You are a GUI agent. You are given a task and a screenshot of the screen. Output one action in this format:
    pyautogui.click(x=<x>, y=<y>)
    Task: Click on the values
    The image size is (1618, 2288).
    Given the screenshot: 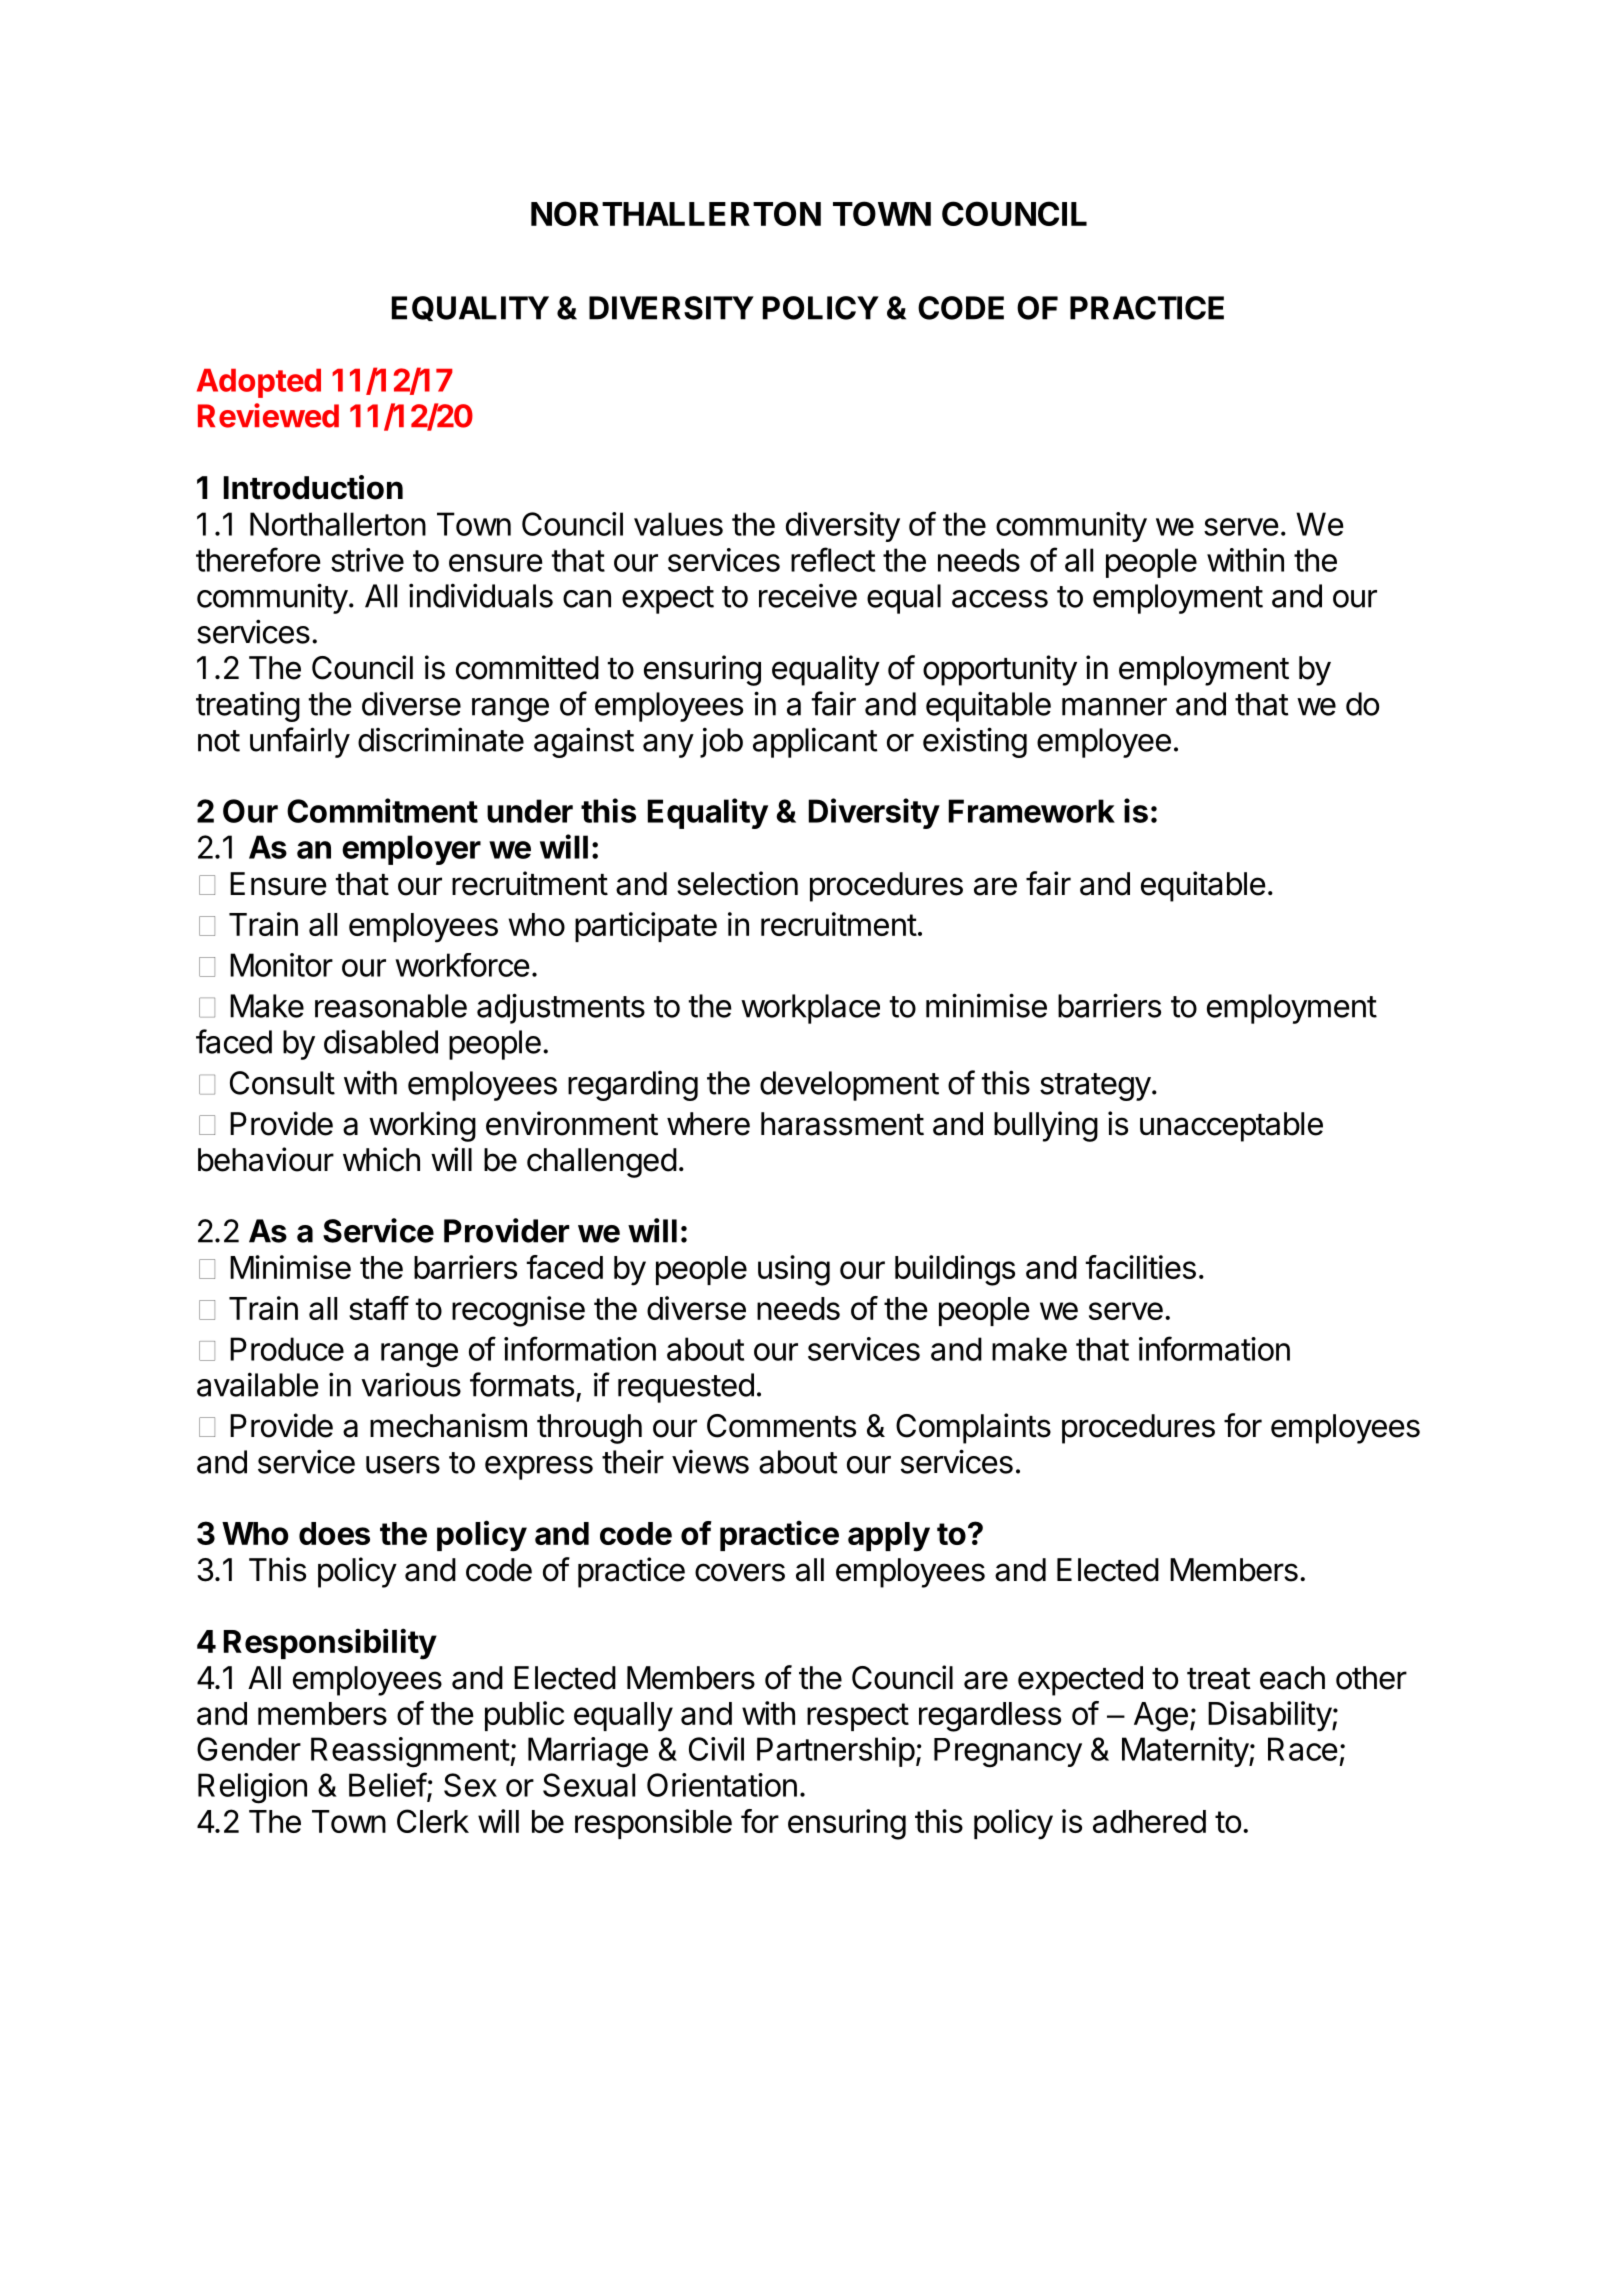 What is the action you would take?
    pyautogui.click(x=678, y=524)
